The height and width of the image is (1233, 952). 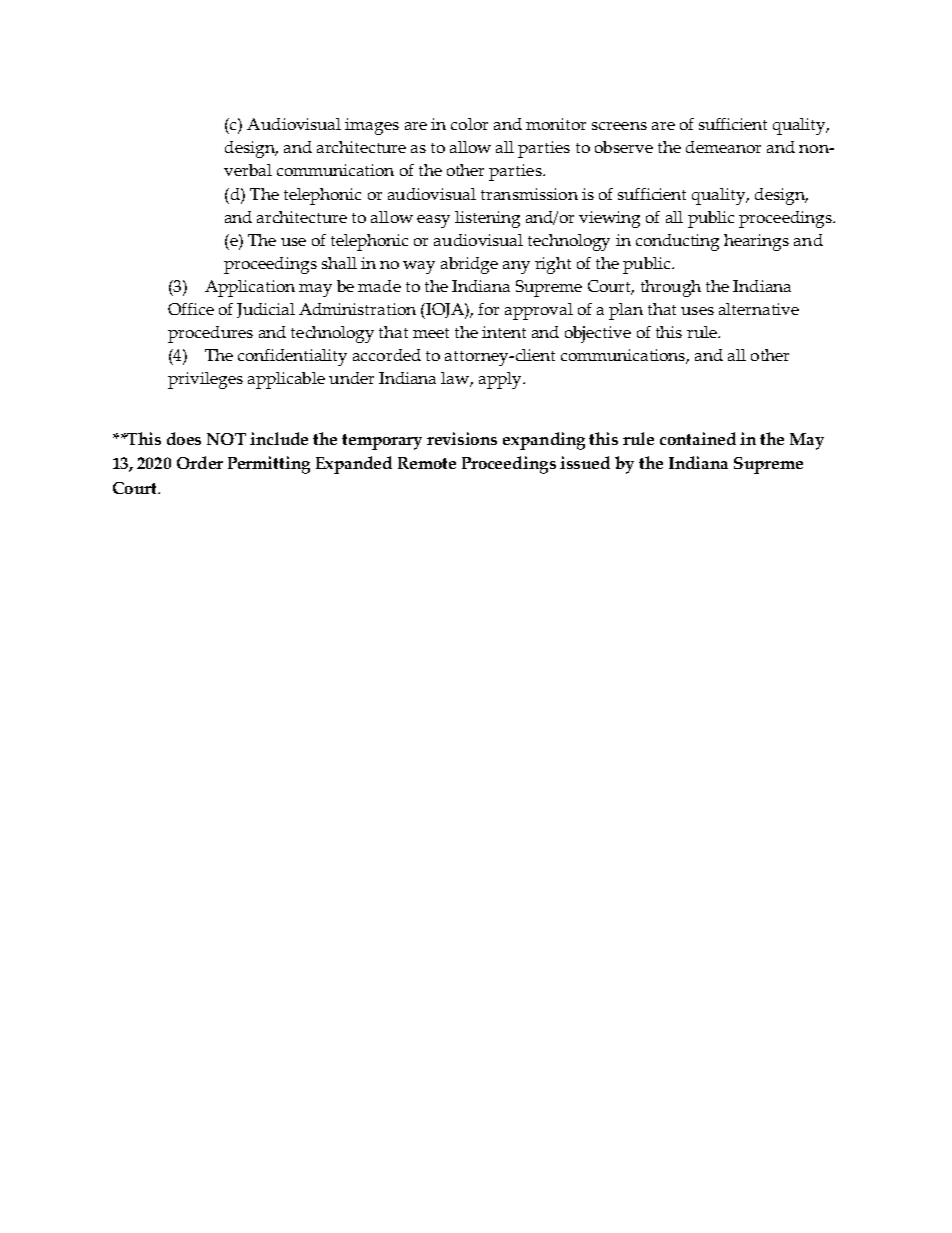 What do you see at coordinates (501, 380) in the image?
I see `apply` at bounding box center [501, 380].
